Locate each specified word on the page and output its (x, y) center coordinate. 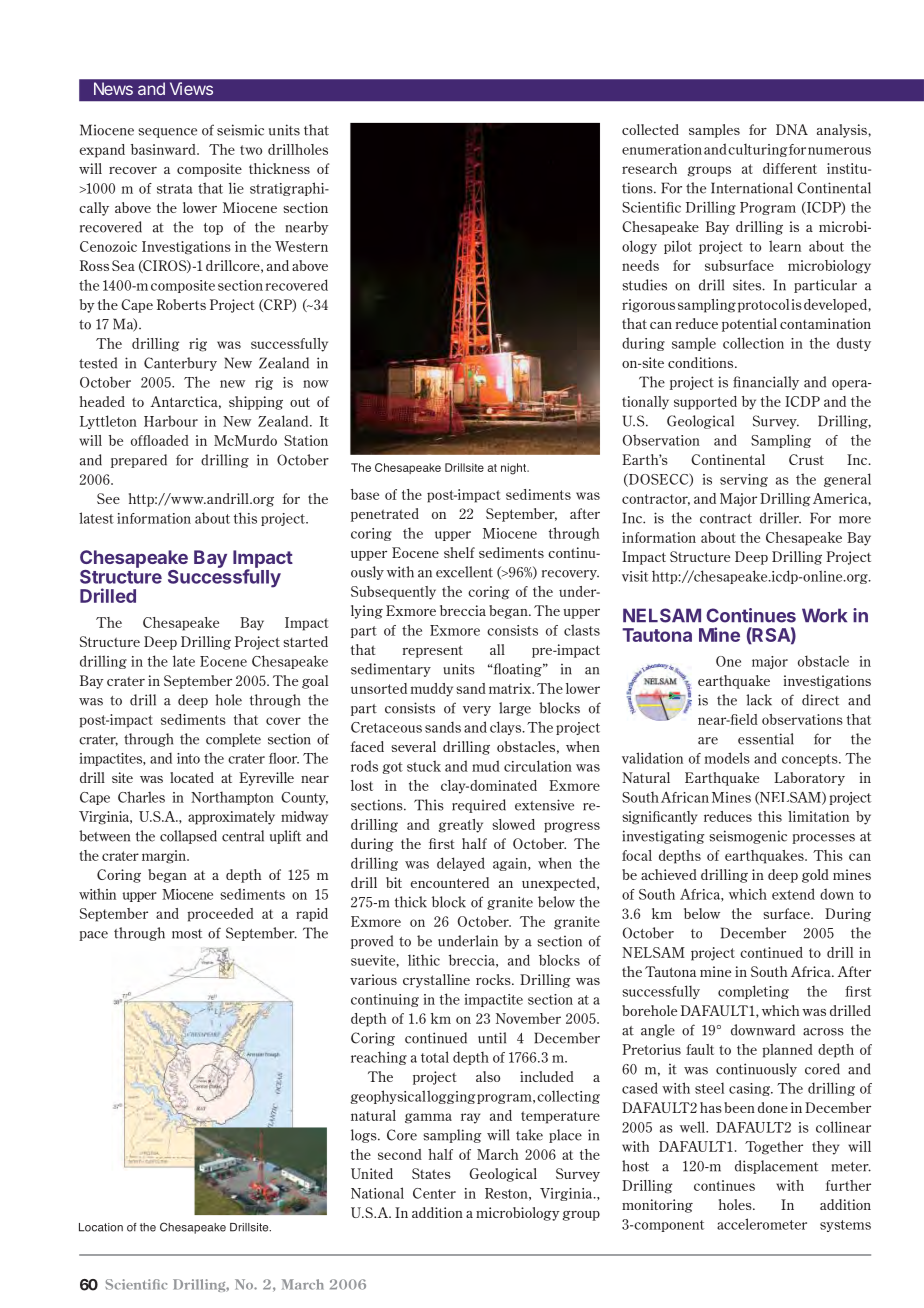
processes (823, 839)
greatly (460, 826)
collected (650, 129)
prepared (139, 461)
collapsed (188, 837)
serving (744, 480)
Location (101, 1227)
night (514, 469)
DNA (792, 129)
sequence (167, 133)
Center (434, 1193)
